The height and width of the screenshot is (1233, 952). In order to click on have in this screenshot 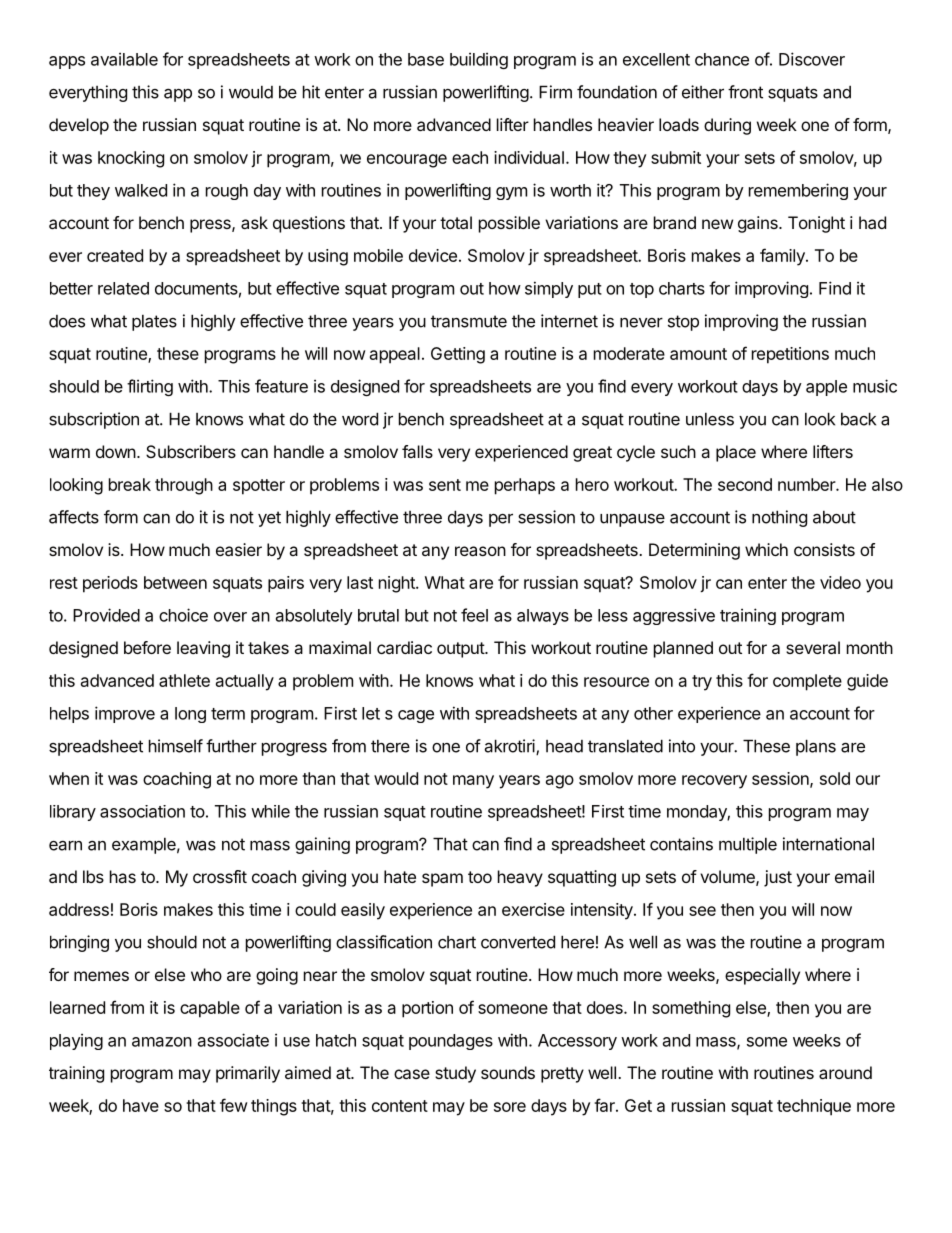, I will do `click(141, 1105)`.
